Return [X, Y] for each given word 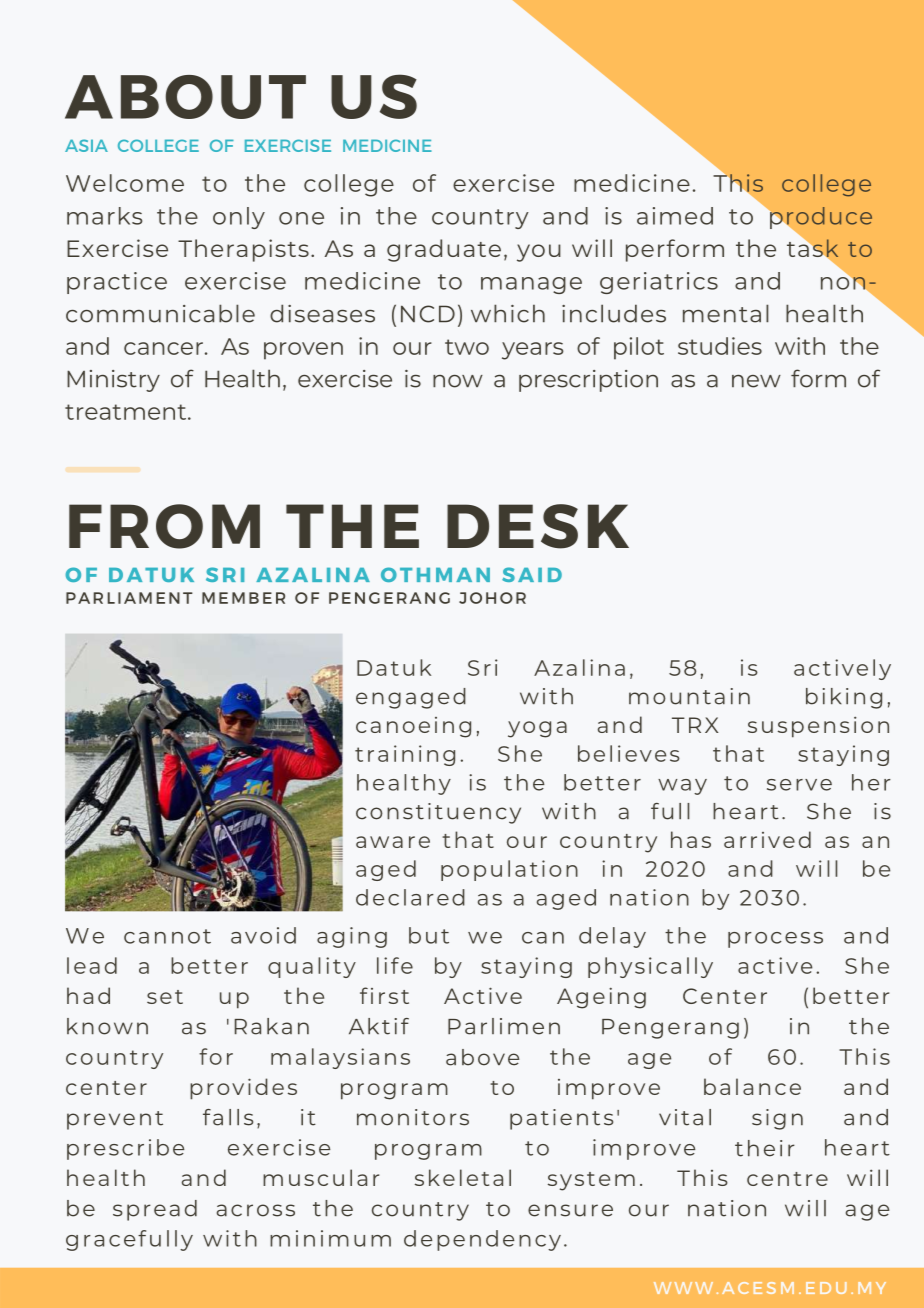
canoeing [413, 727]
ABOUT [185, 97]
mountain [689, 696]
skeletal [463, 1177]
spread [155, 1210]
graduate [444, 250]
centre [787, 1179]
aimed [675, 216]
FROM [164, 526]
